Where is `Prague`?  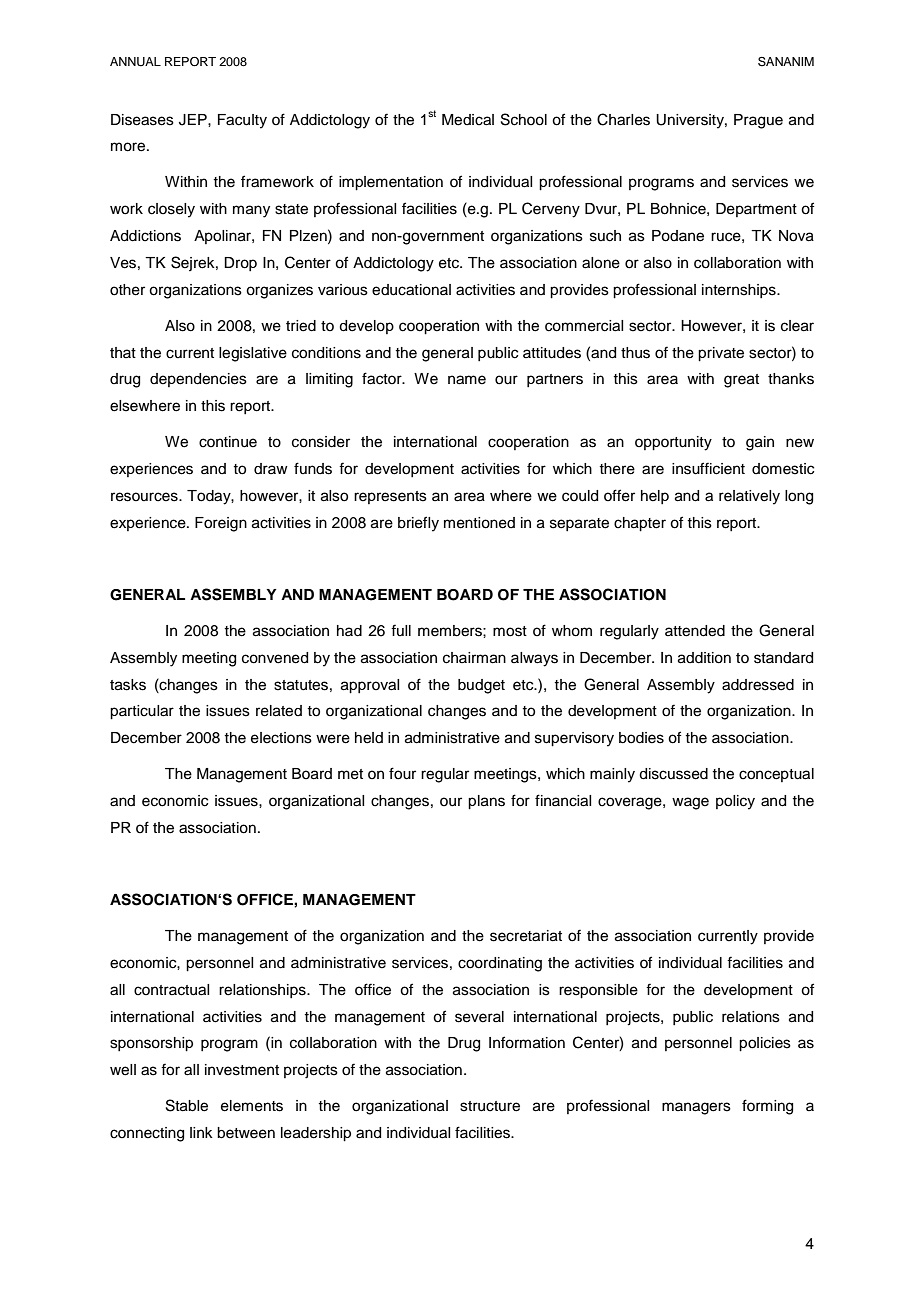 Prague is located at coordinates (758, 121).
